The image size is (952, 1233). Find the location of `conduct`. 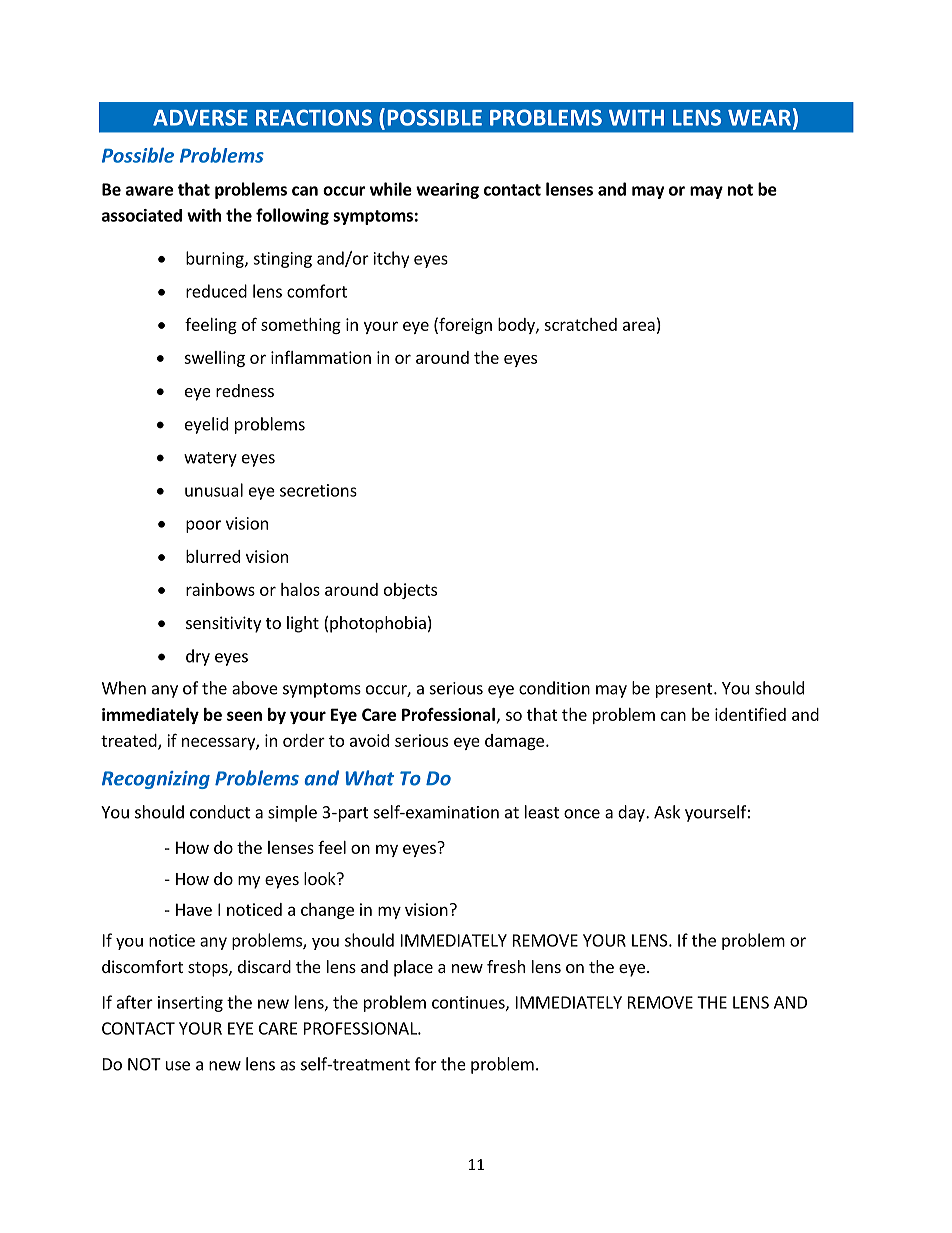

conduct is located at coordinates (220, 812).
